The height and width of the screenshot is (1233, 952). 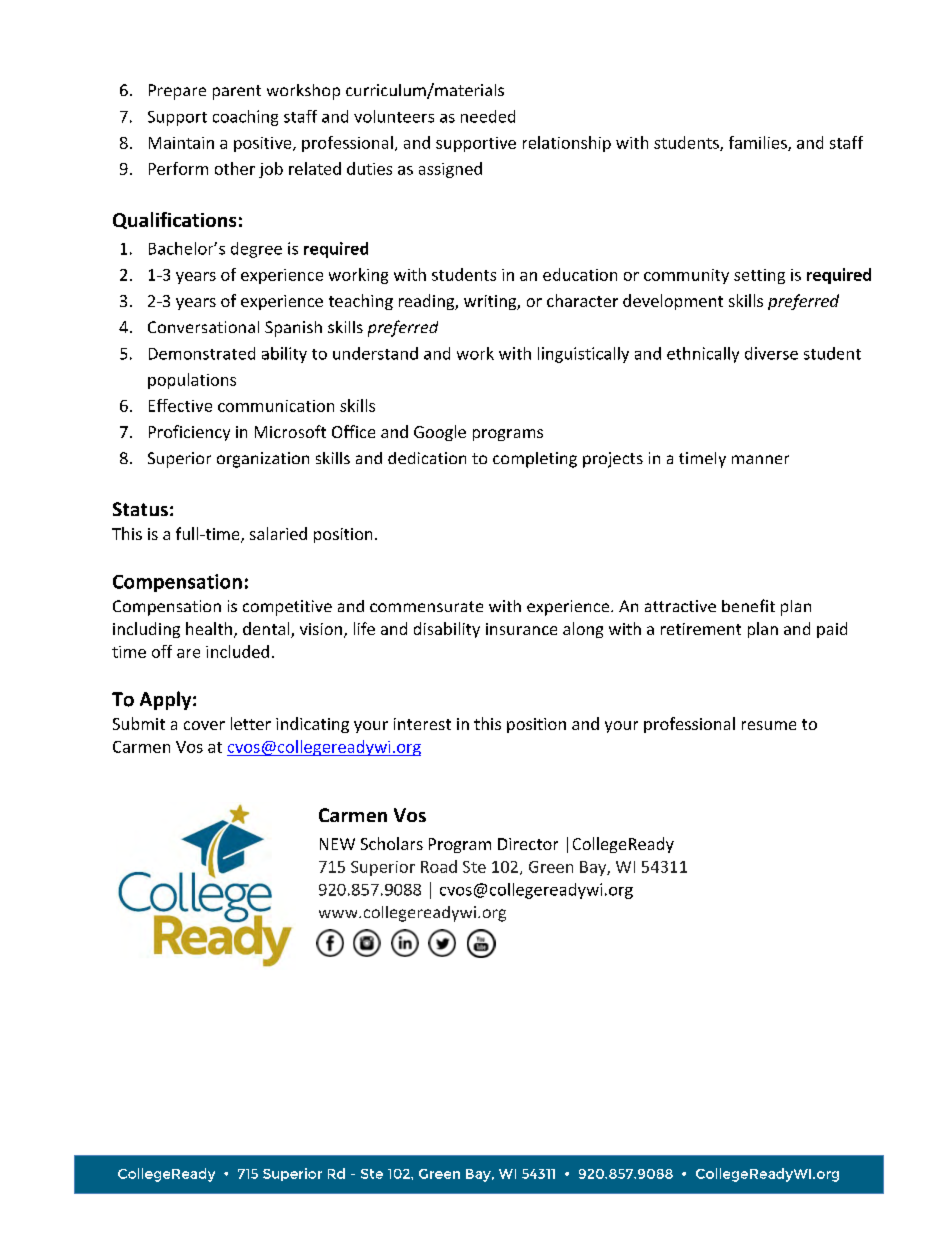 What do you see at coordinates (759, 276) in the screenshot?
I see `setting` at bounding box center [759, 276].
